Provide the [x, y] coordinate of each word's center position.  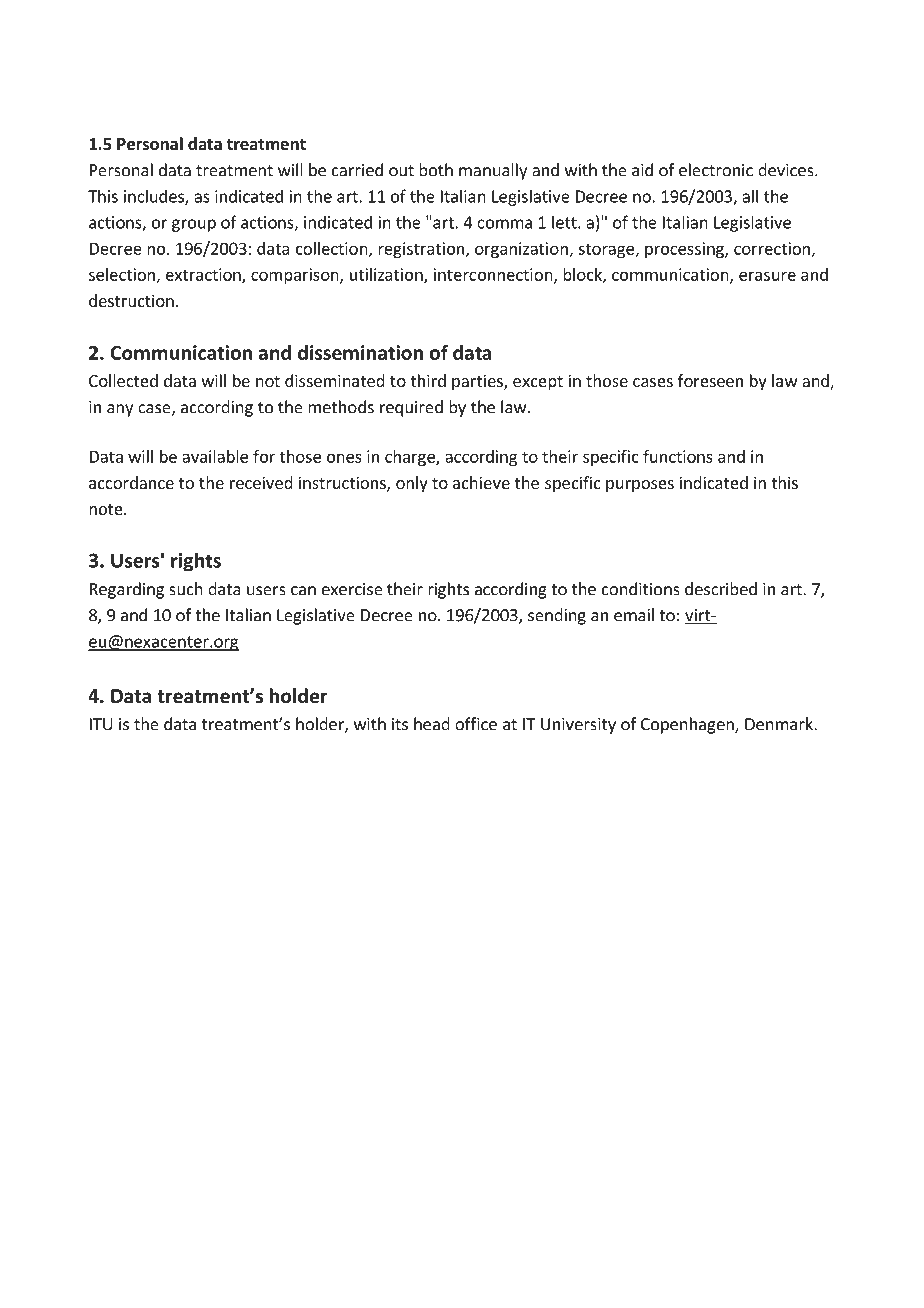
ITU [101, 724]
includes [155, 197]
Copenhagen [688, 725]
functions [678, 456]
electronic [716, 170]
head [432, 724]
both [436, 170]
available [215, 456]
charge [411, 458]
